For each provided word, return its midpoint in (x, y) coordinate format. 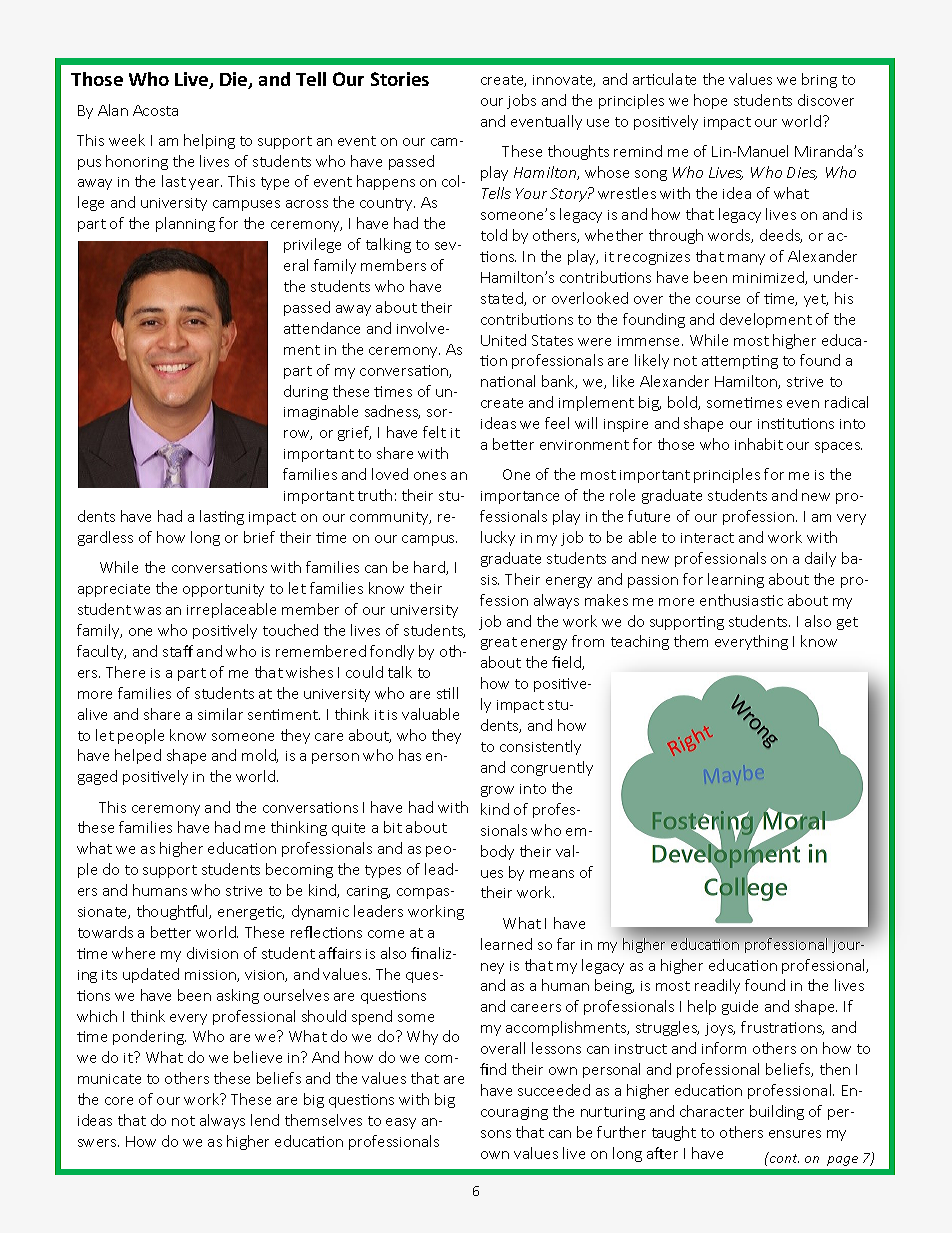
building (777, 1112)
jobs (521, 101)
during (306, 392)
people (141, 736)
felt (434, 432)
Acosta (155, 110)
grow (497, 791)
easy (401, 1123)
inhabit (759, 444)
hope (710, 101)
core (119, 1101)
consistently (540, 747)
